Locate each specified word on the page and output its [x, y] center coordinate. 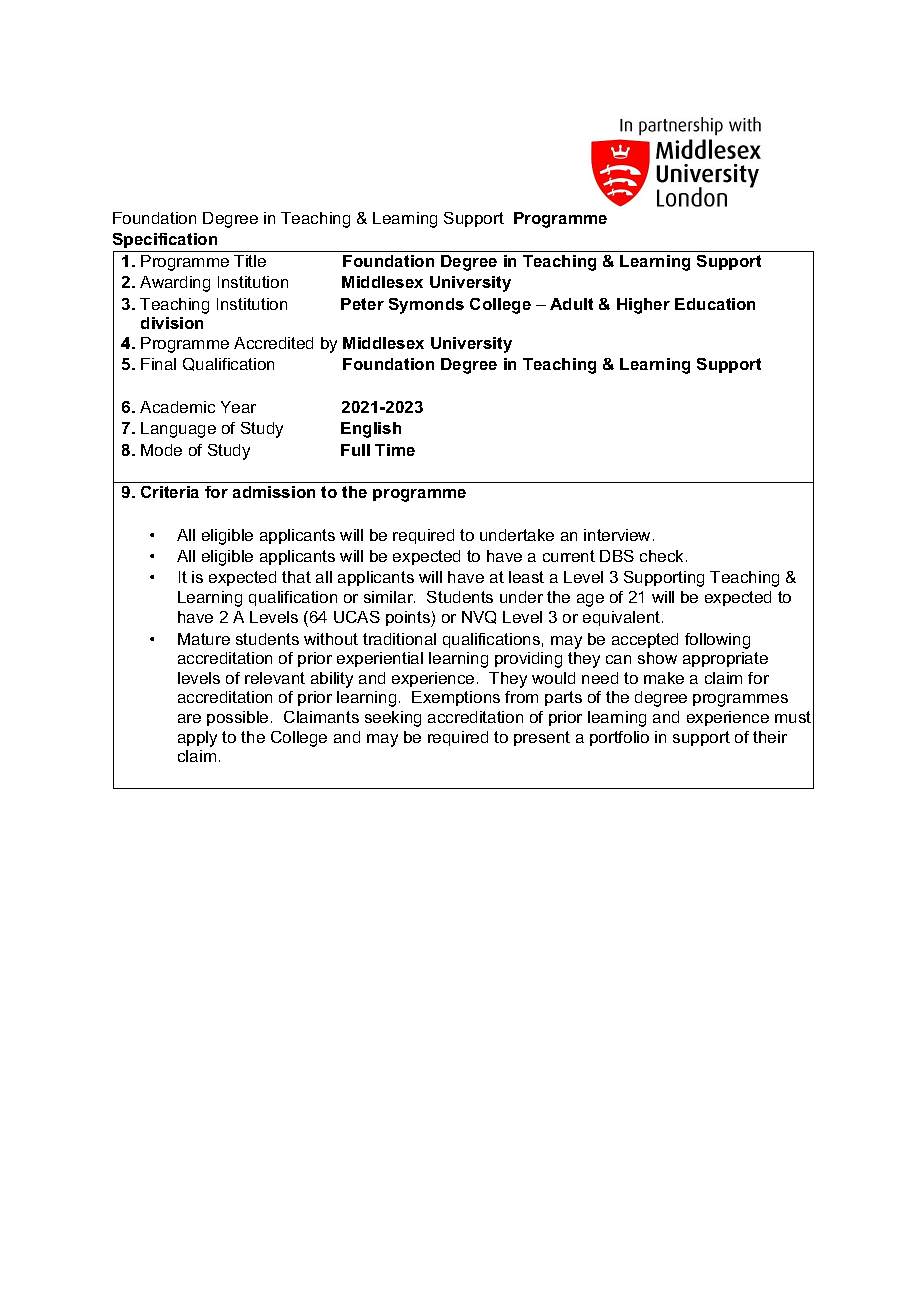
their [770, 737]
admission [274, 492]
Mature [204, 639]
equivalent [623, 618]
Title [250, 261]
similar [389, 597]
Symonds [426, 306]
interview [619, 535]
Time [395, 450]
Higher [643, 306]
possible [237, 718]
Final [158, 364]
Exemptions [456, 698]
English [371, 430]
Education [715, 304]
